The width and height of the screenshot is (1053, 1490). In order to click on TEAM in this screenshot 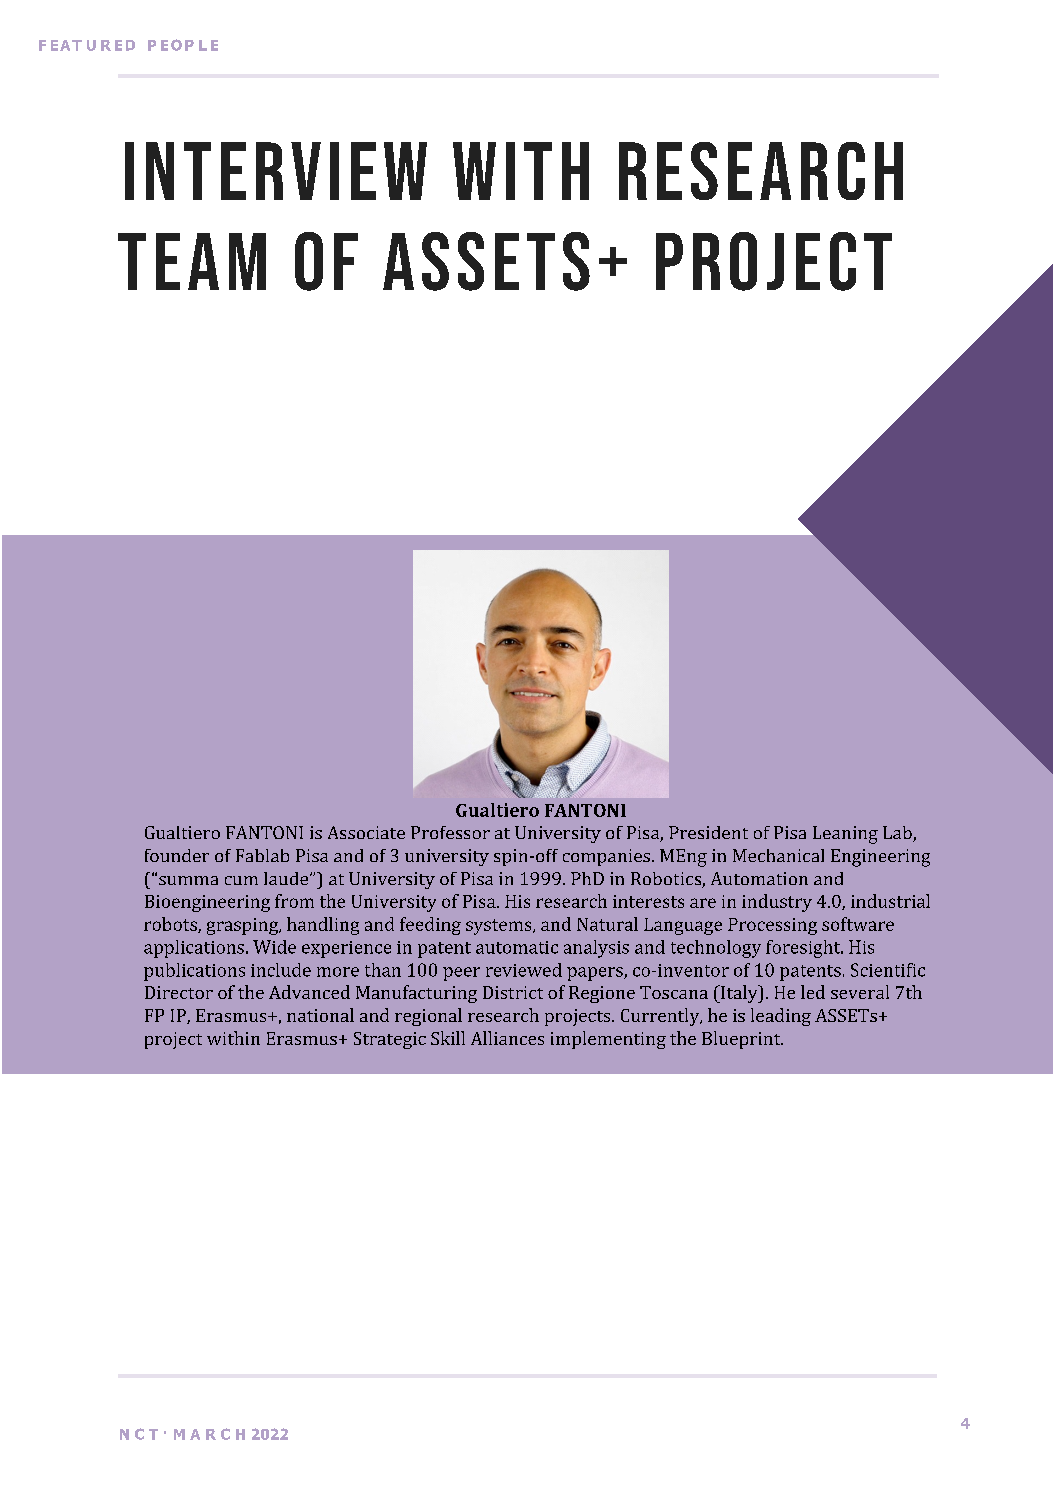, I will do `click(192, 261)`.
